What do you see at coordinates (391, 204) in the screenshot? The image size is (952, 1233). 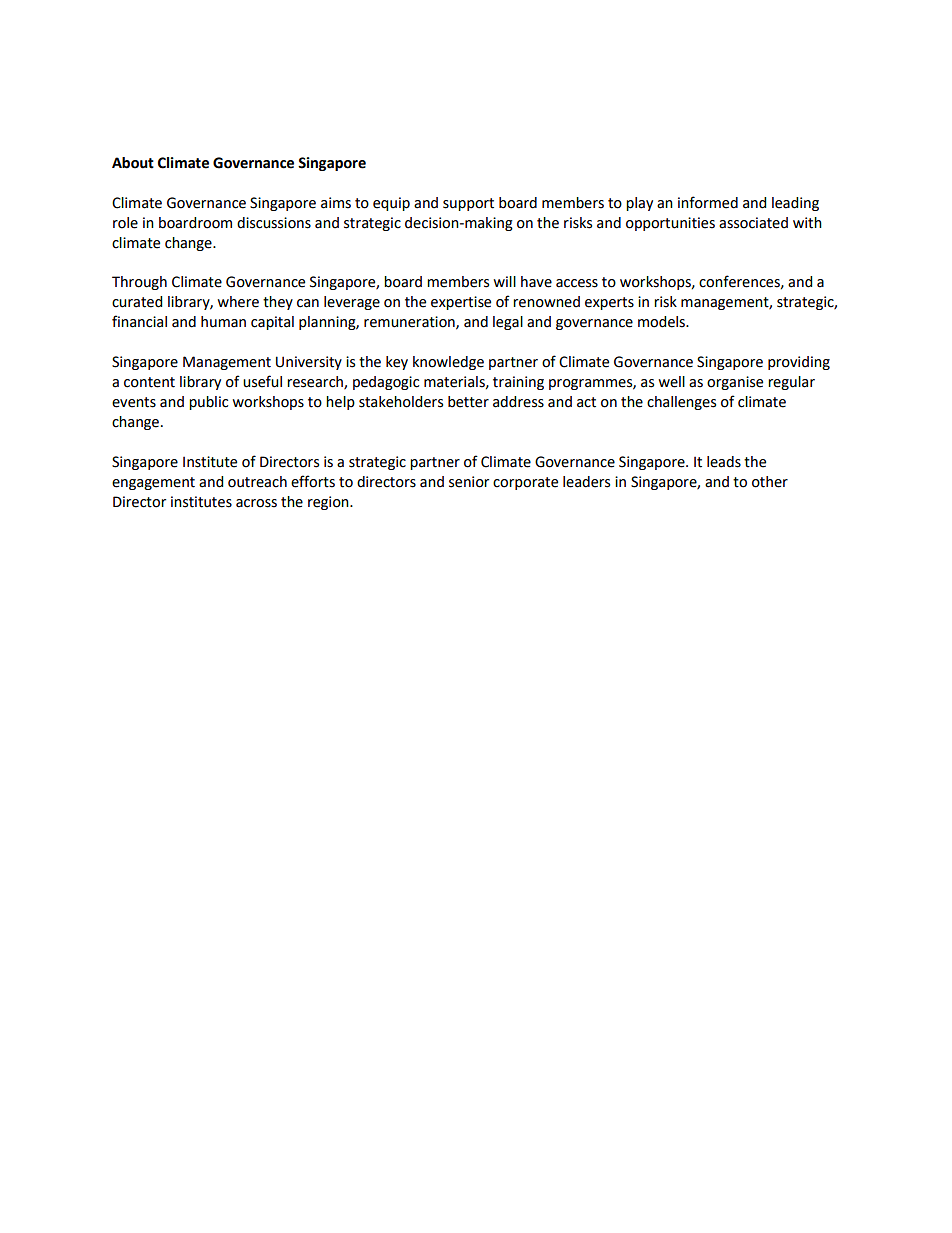 I see `equip` at bounding box center [391, 204].
